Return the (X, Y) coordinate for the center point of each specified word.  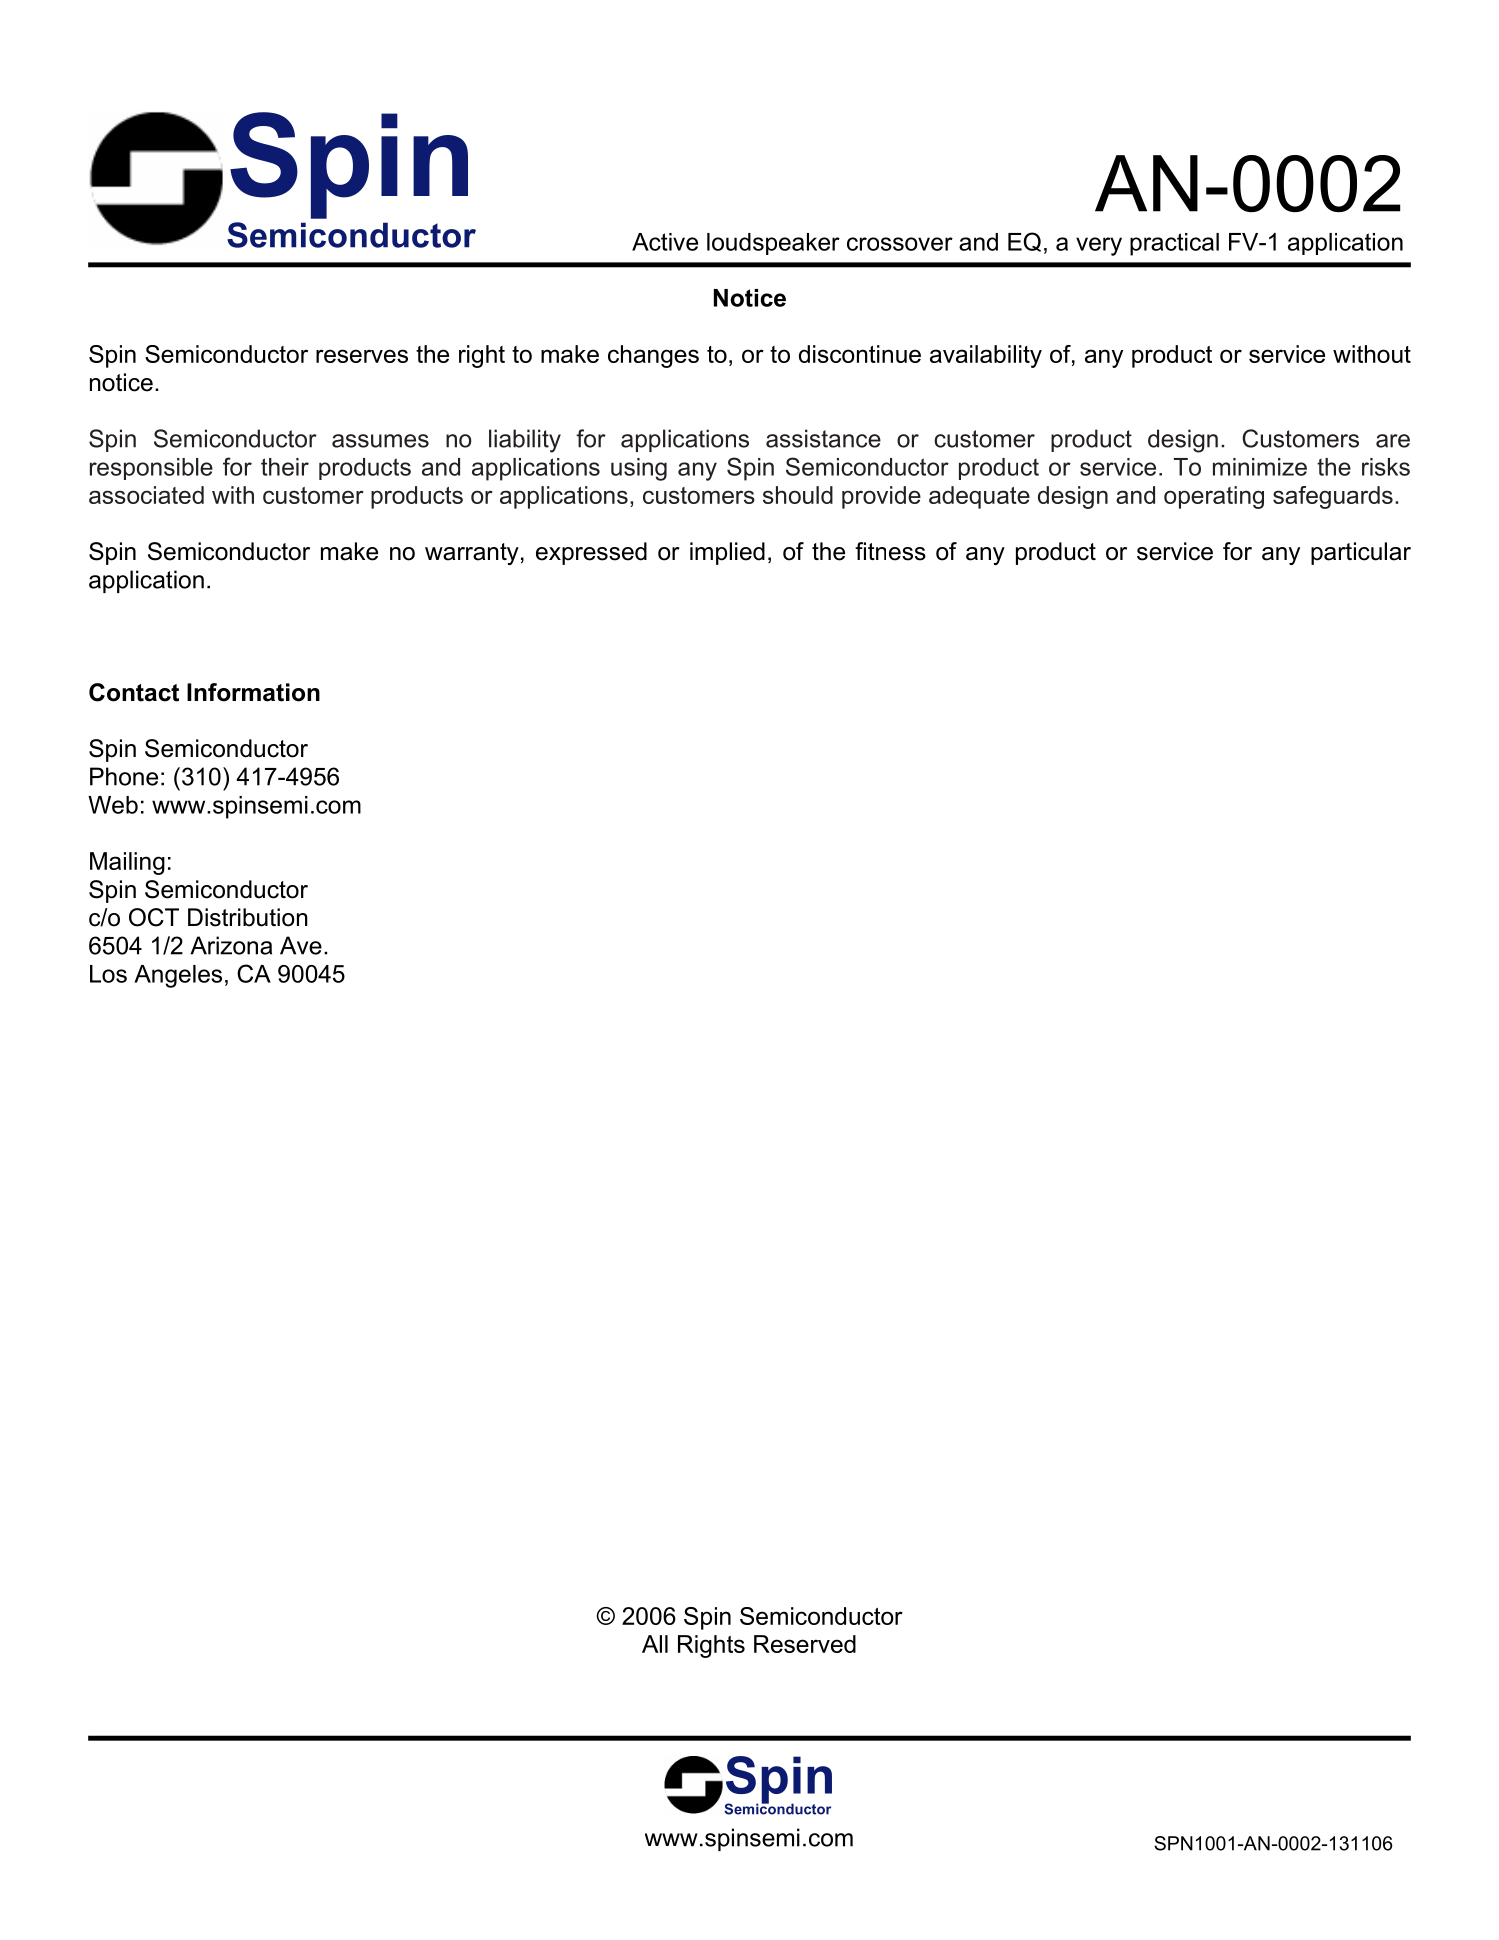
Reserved (805, 1644)
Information (253, 692)
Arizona (231, 945)
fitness (890, 551)
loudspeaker (773, 244)
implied (727, 553)
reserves (362, 356)
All (655, 1644)
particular (1361, 553)
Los (108, 974)
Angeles (178, 976)
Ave (301, 945)
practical (1174, 244)
